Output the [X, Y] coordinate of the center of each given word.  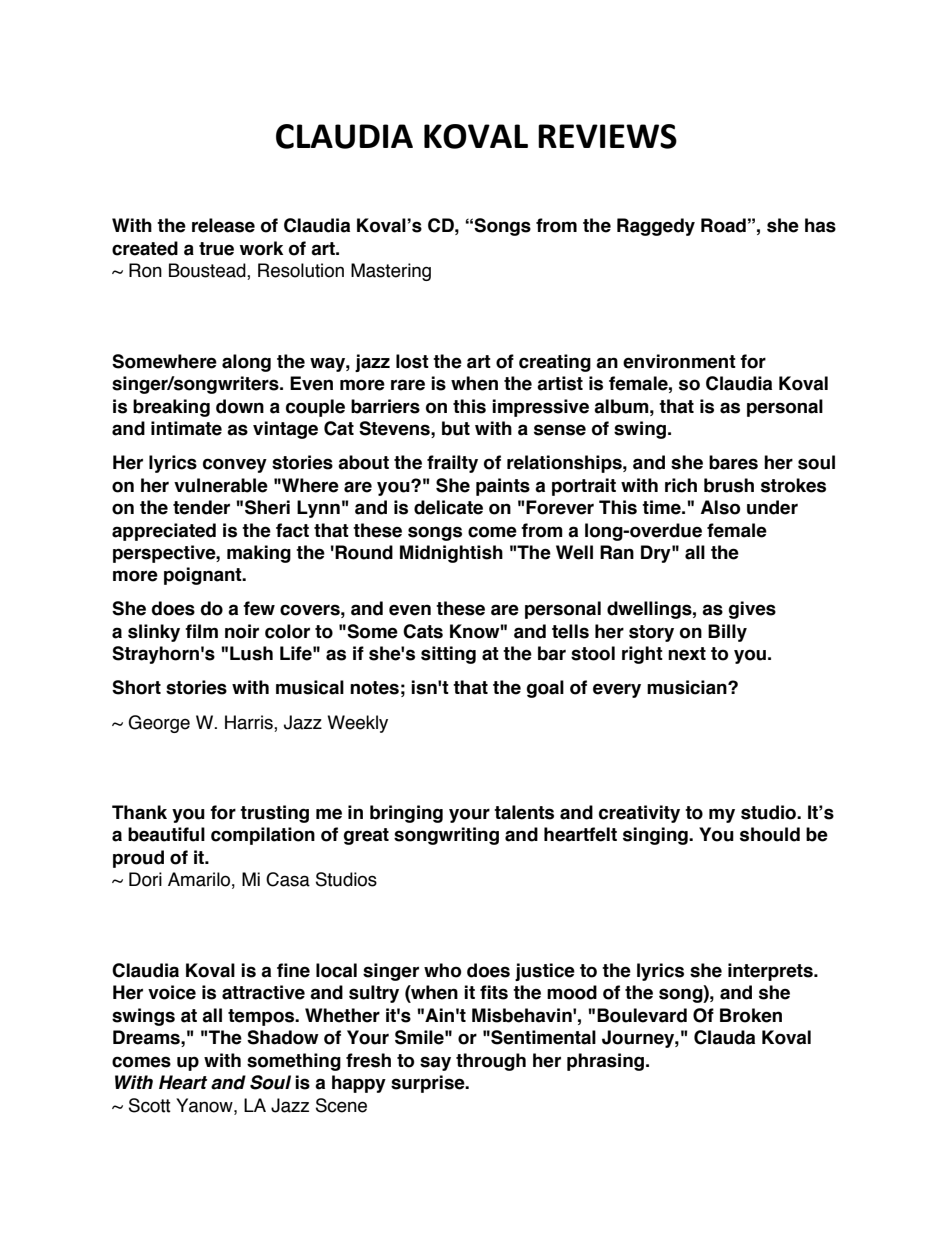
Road [723, 225]
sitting [448, 655]
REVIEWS [607, 136]
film [201, 631]
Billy [727, 633]
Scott [150, 1105]
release [223, 225]
